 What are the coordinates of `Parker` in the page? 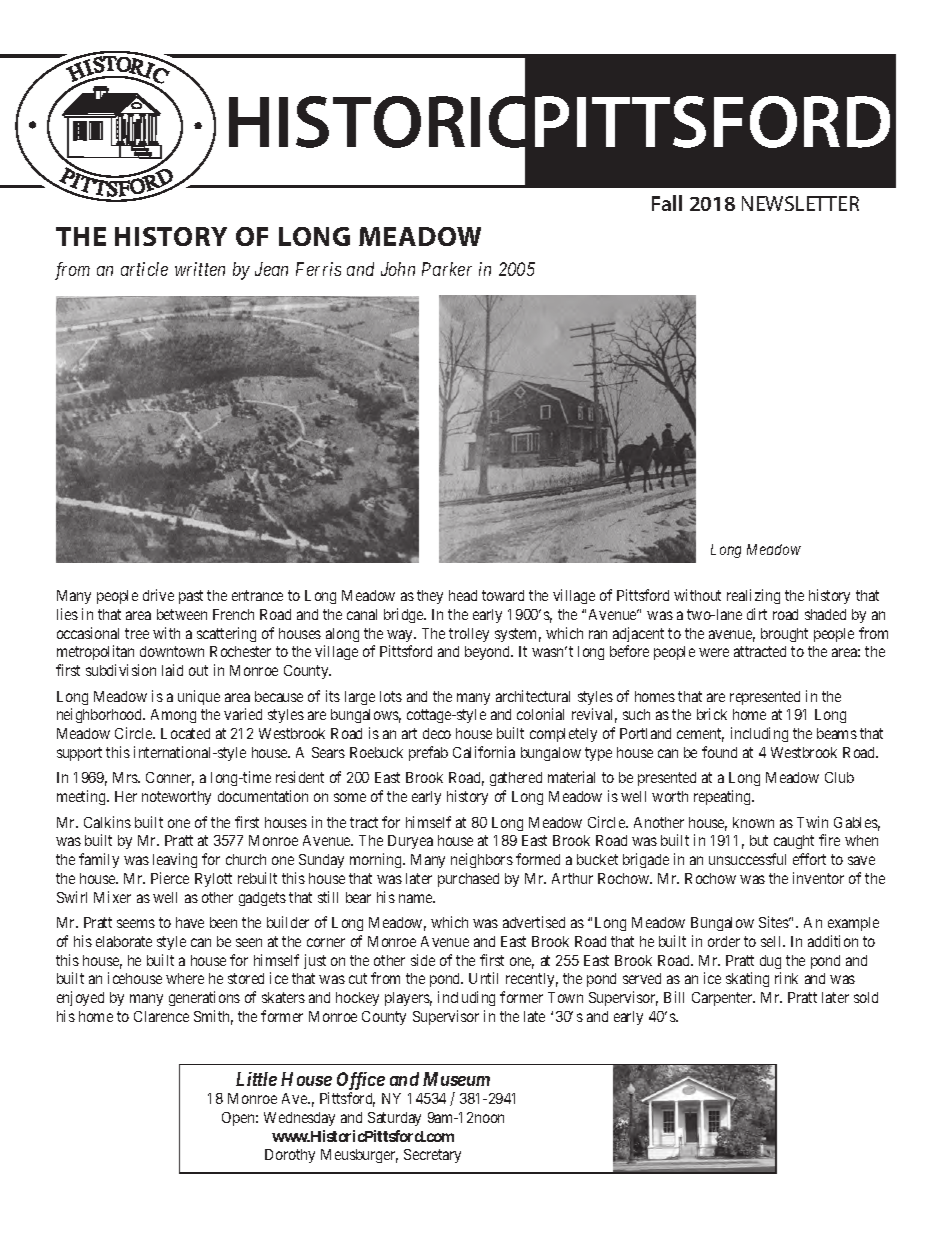 It's located at (447, 269).
